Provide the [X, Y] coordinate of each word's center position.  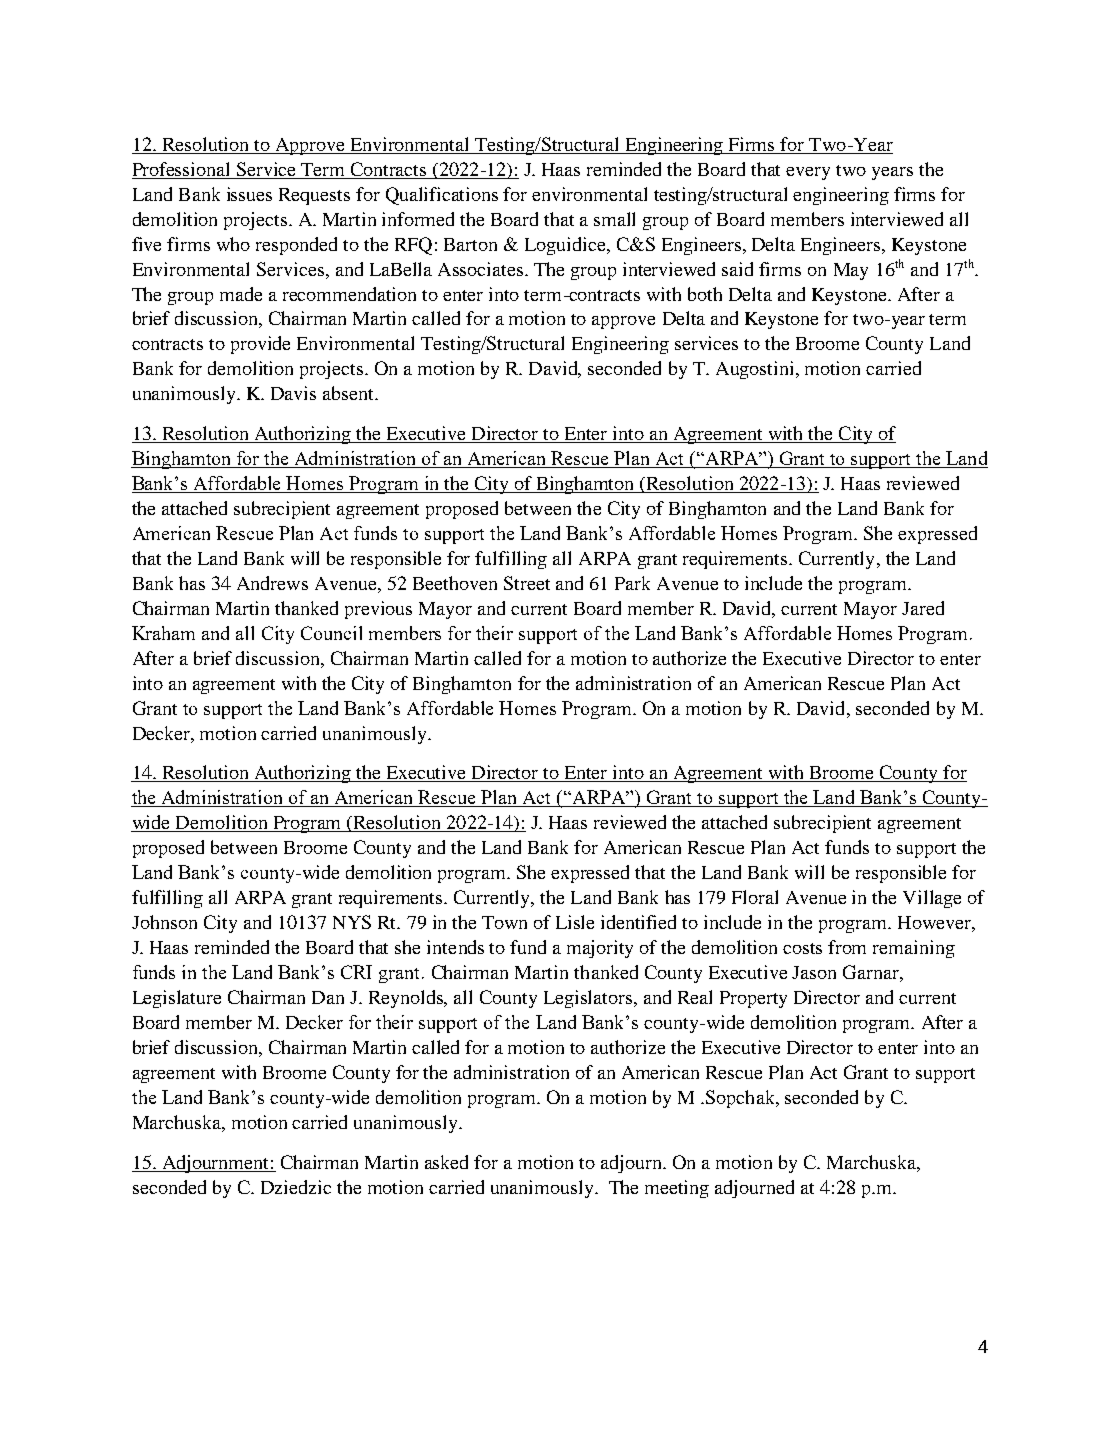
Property [753, 999]
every [808, 173]
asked [446, 1162]
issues [249, 194]
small [614, 219]
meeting [677, 1189]
